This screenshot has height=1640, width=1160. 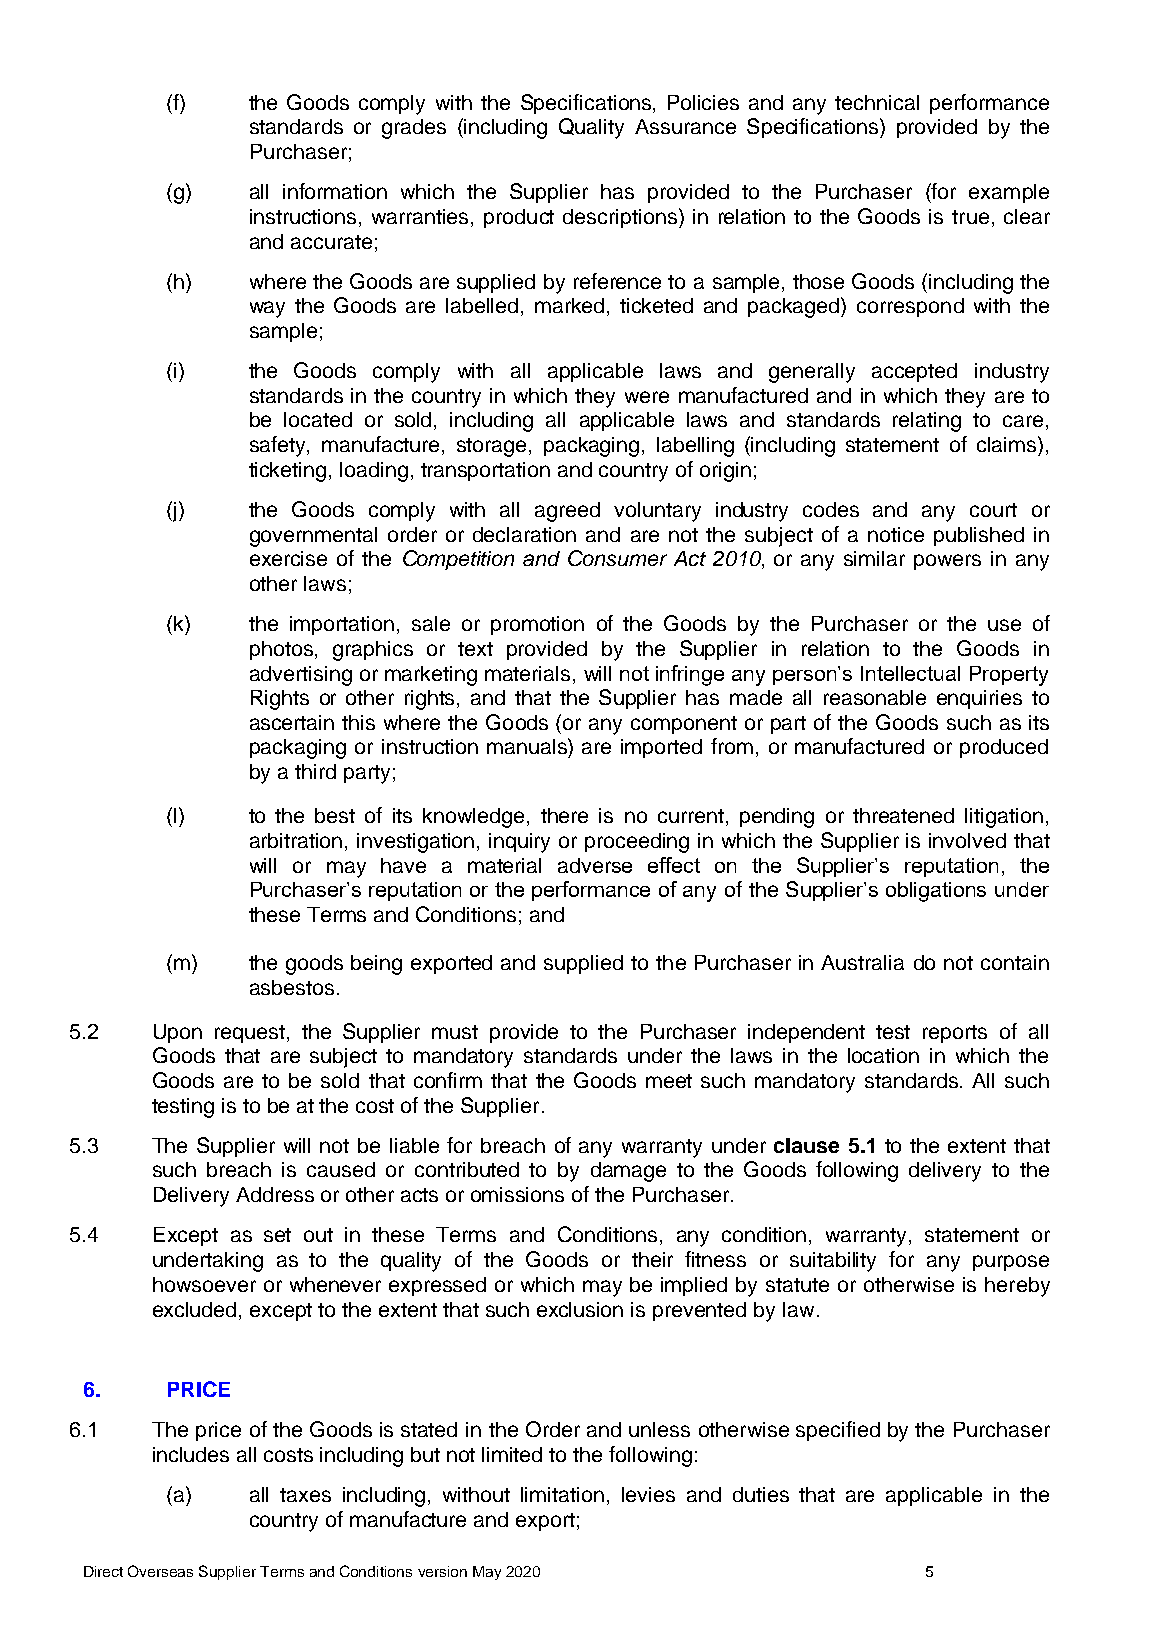 I want to click on there, so click(x=564, y=815).
